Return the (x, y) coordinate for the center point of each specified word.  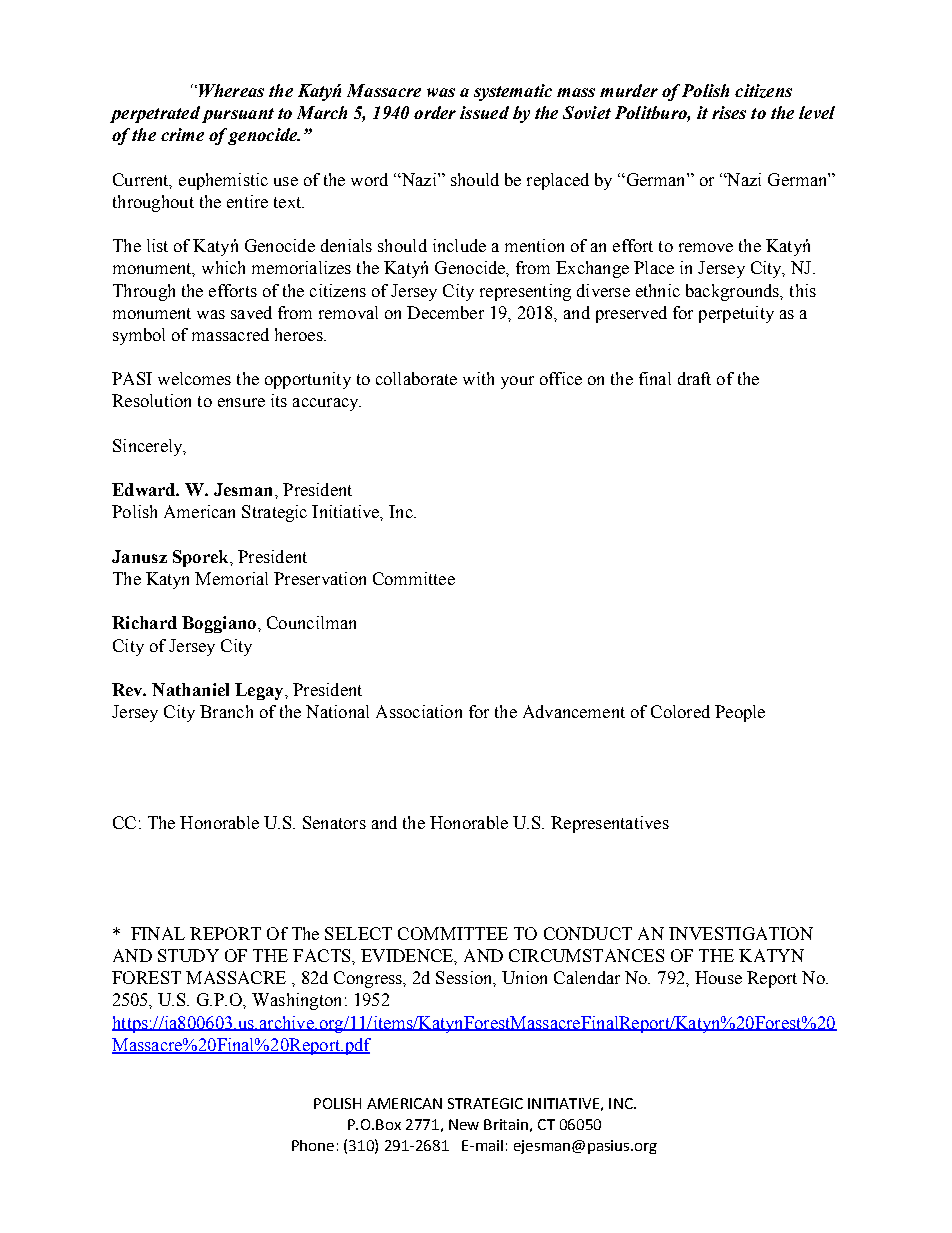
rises (729, 112)
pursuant (238, 115)
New (464, 1124)
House (718, 977)
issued (484, 112)
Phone (313, 1145)
